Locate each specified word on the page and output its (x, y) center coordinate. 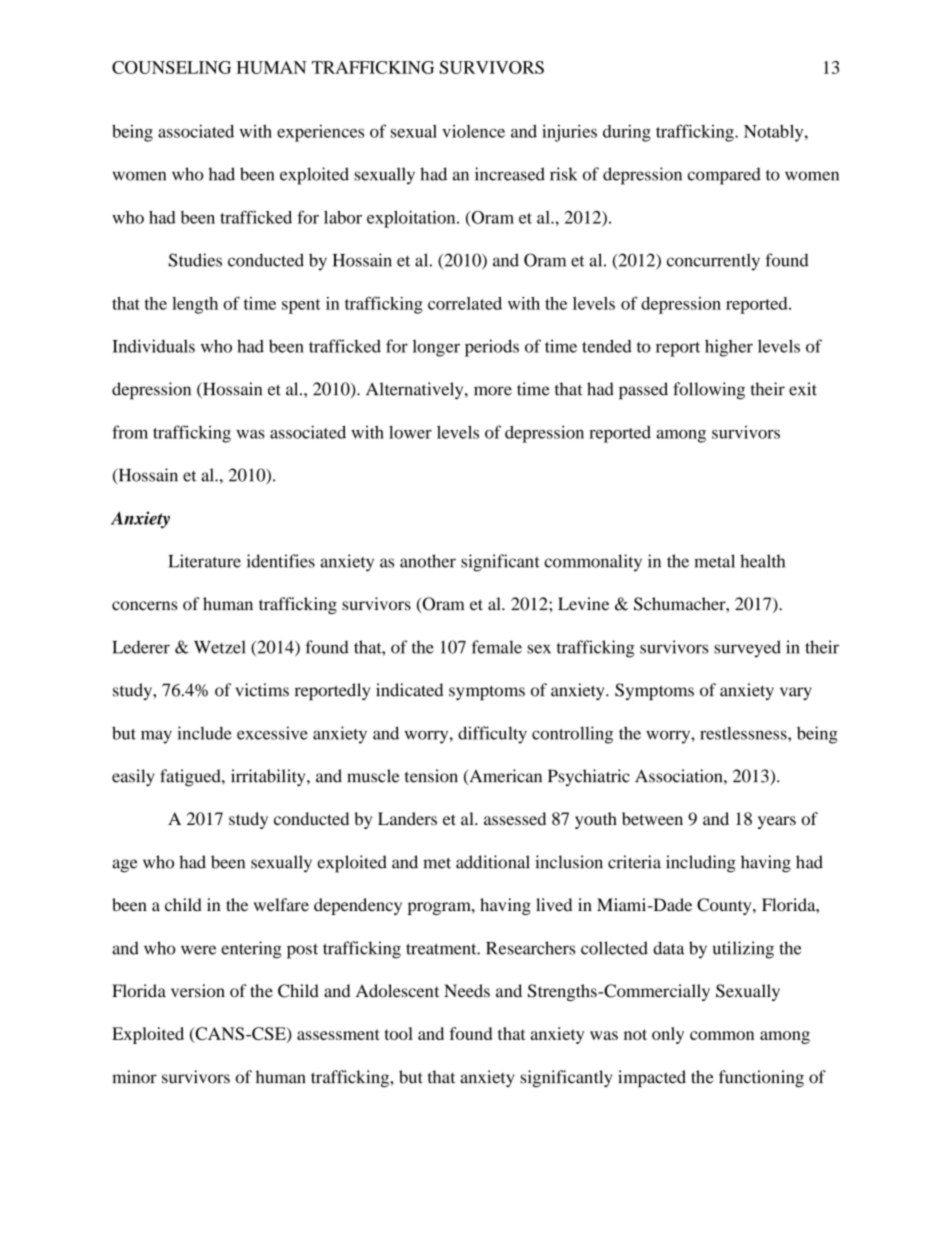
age (125, 866)
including (701, 864)
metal (714, 561)
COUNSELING (171, 67)
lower (410, 432)
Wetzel (220, 647)
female (497, 647)
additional (493, 862)
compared (724, 176)
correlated (465, 303)
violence (473, 131)
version (198, 991)
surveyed (747, 649)
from (130, 432)
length (195, 305)
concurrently (713, 262)
